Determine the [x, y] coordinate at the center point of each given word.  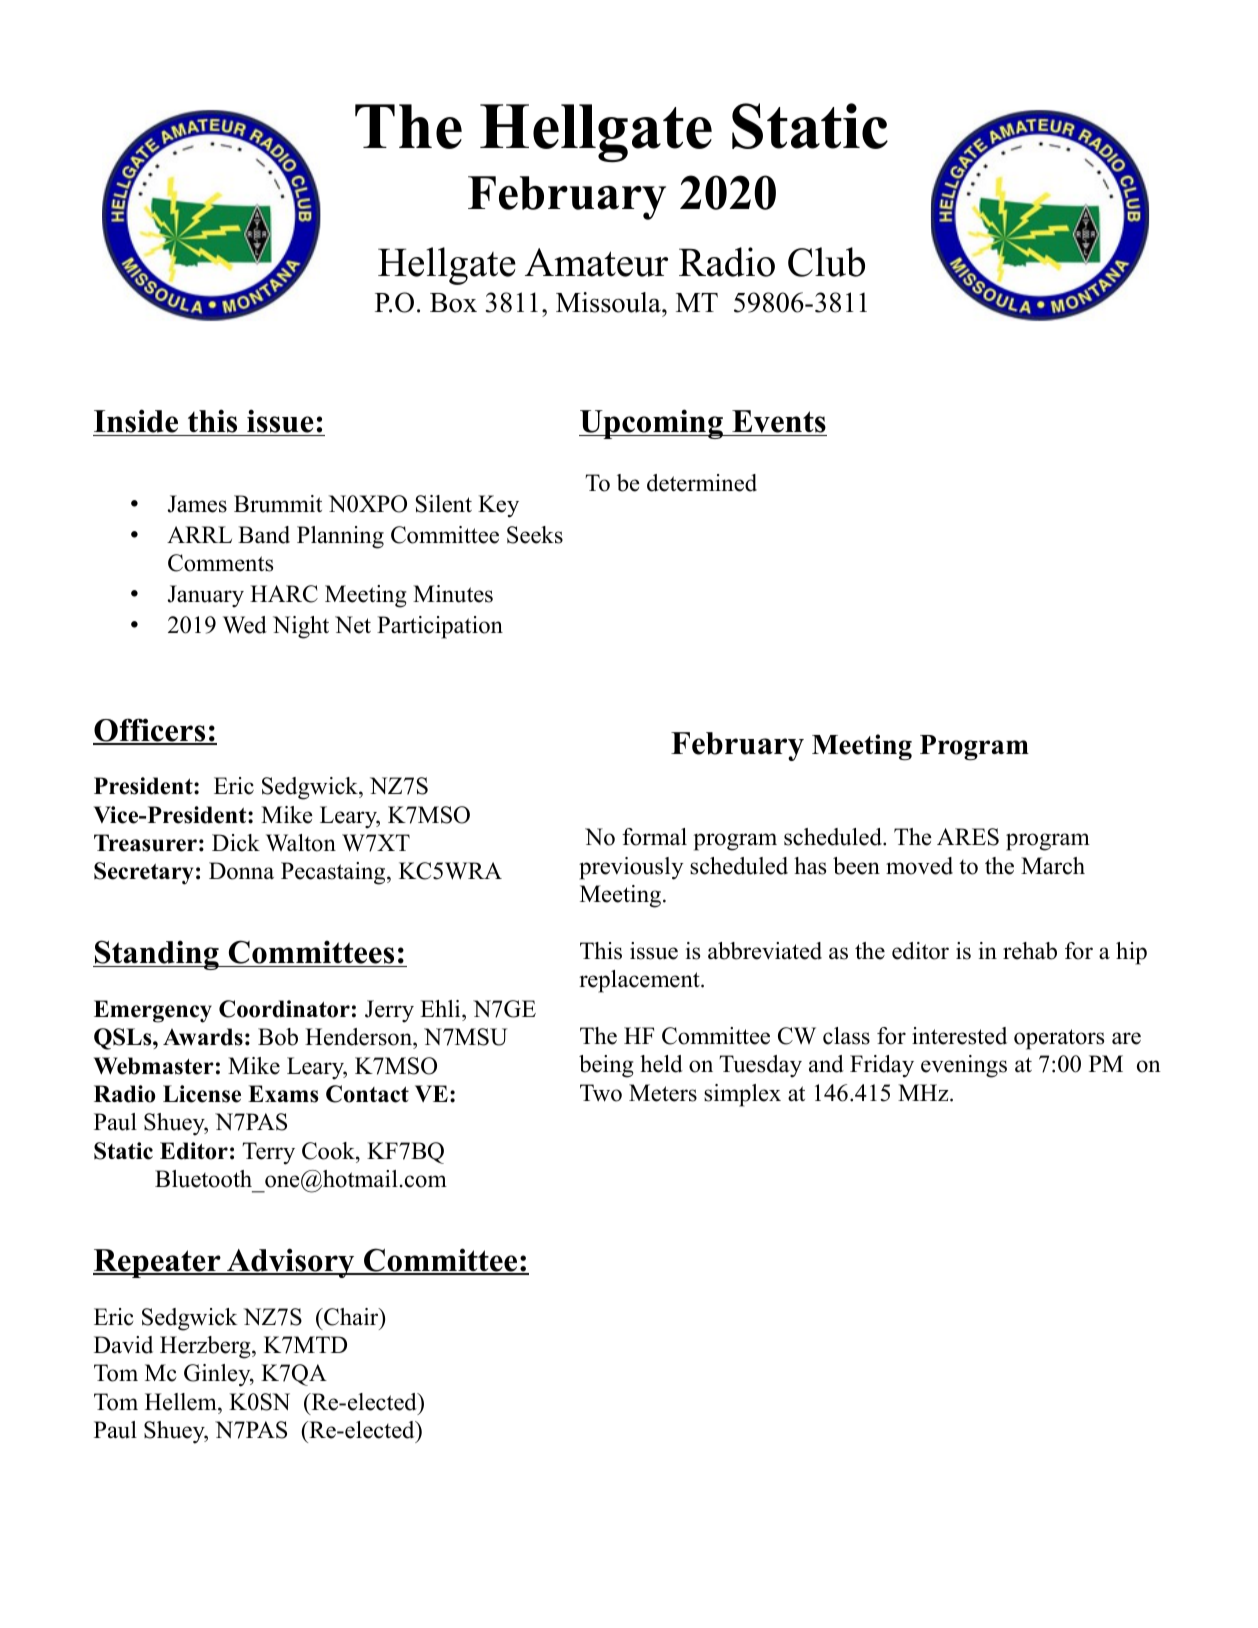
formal [654, 837]
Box [453, 303]
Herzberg [206, 1347]
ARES [968, 837]
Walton [301, 843]
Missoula [609, 302]
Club [826, 262]
